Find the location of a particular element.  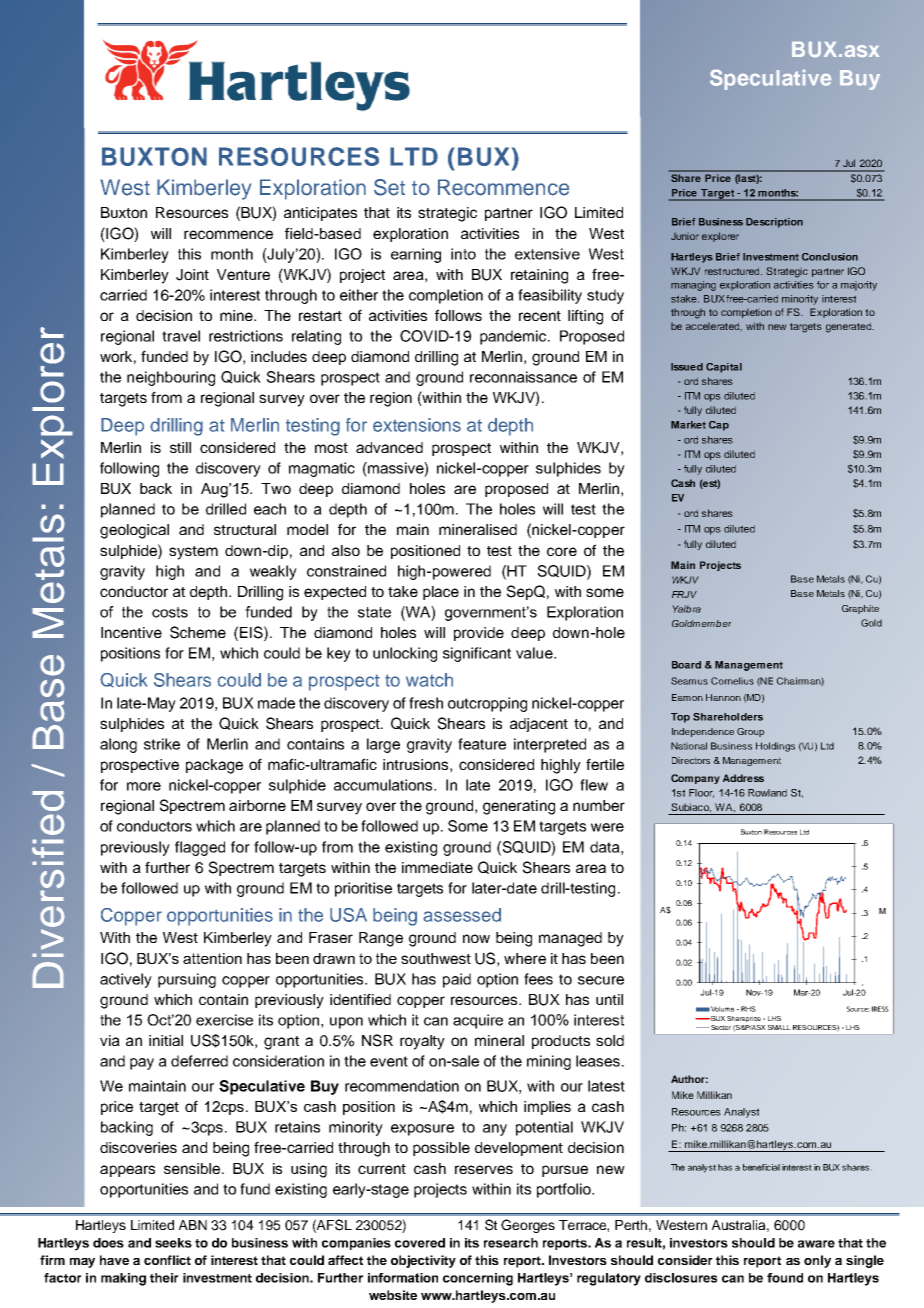

into is located at coordinates (463, 254).
